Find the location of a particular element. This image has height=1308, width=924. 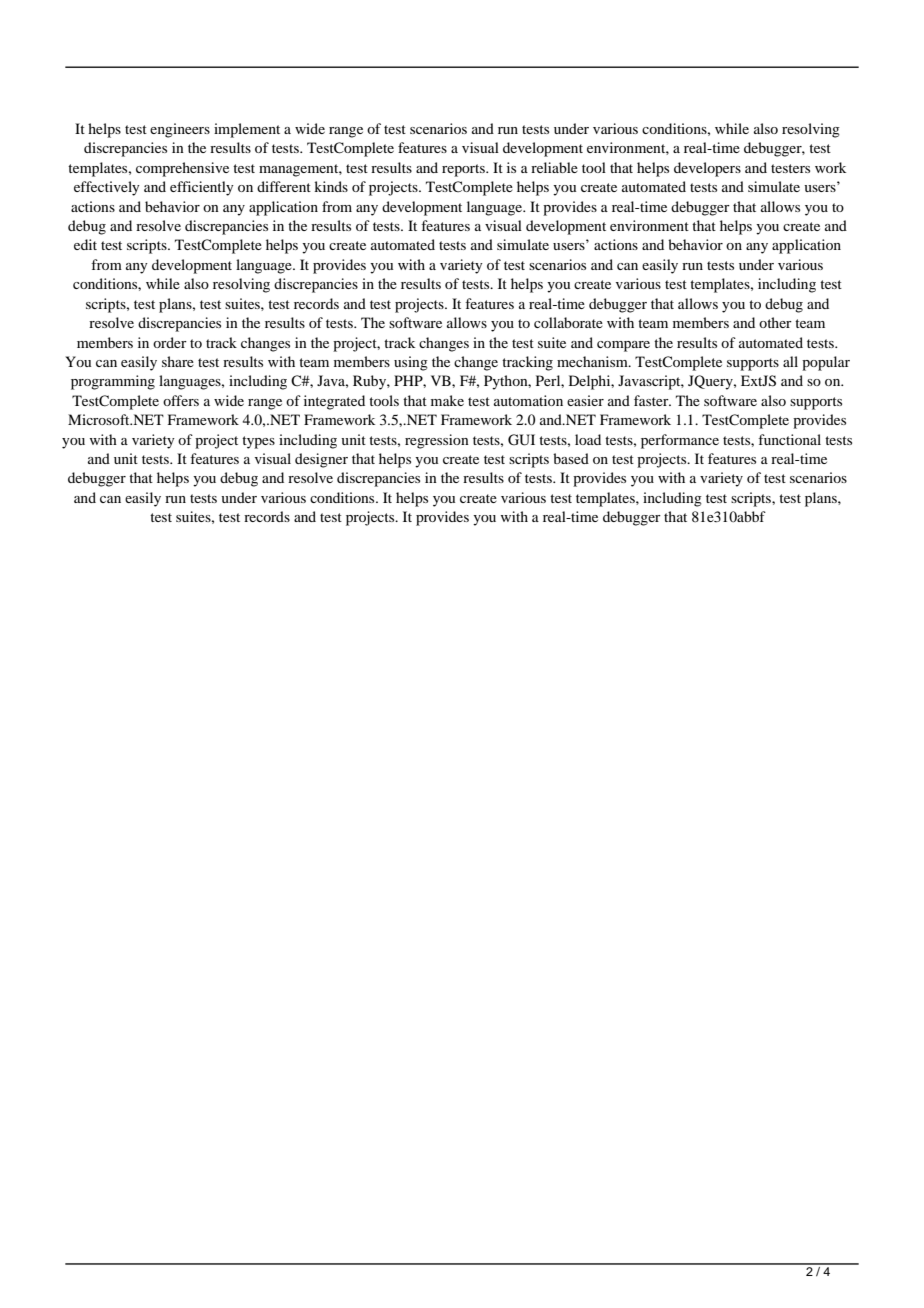

engineers is located at coordinates (180, 130).
